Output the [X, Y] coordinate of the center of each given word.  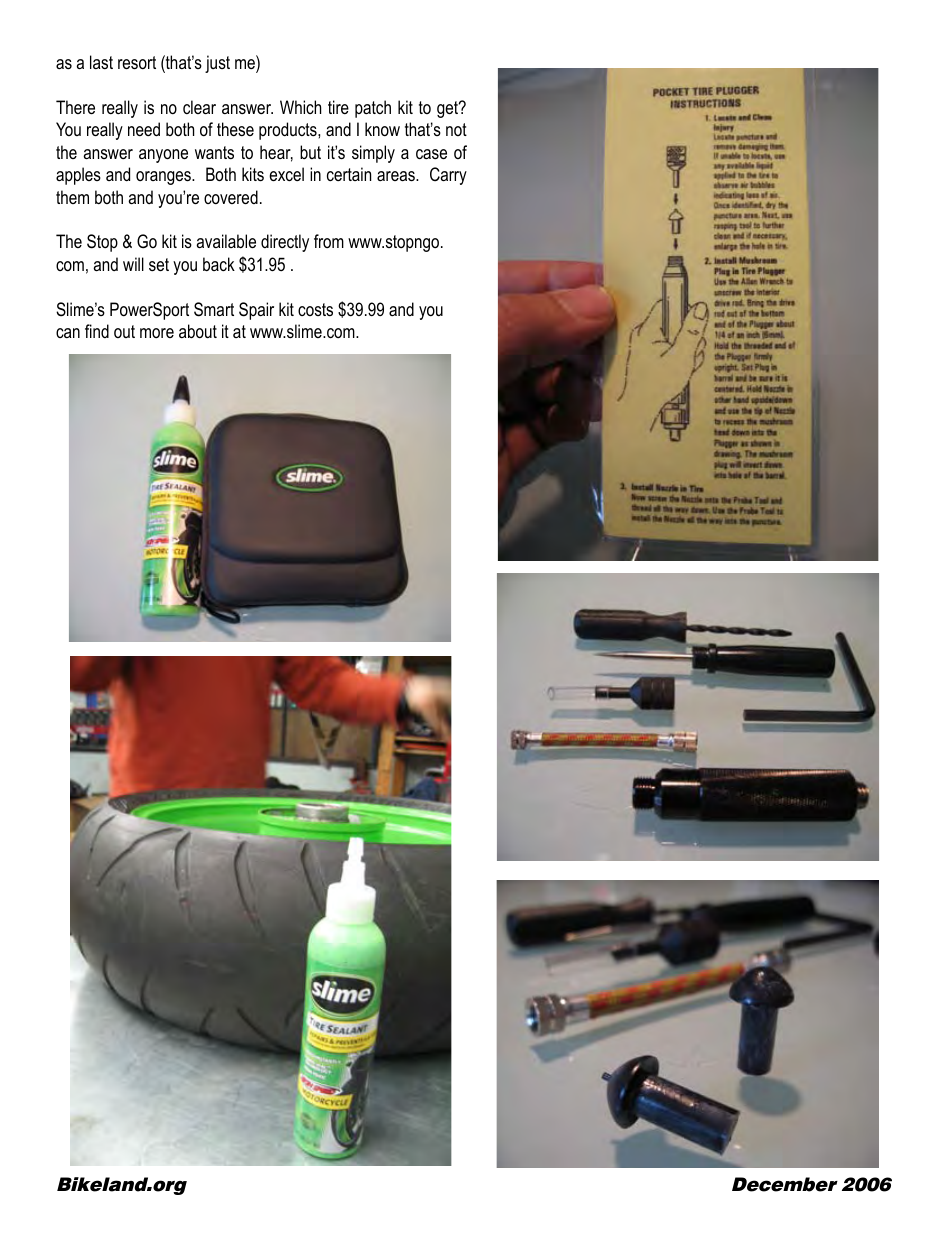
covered [231, 197]
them [72, 197]
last [101, 62]
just [217, 64]
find [97, 331]
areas [397, 176]
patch [373, 109]
